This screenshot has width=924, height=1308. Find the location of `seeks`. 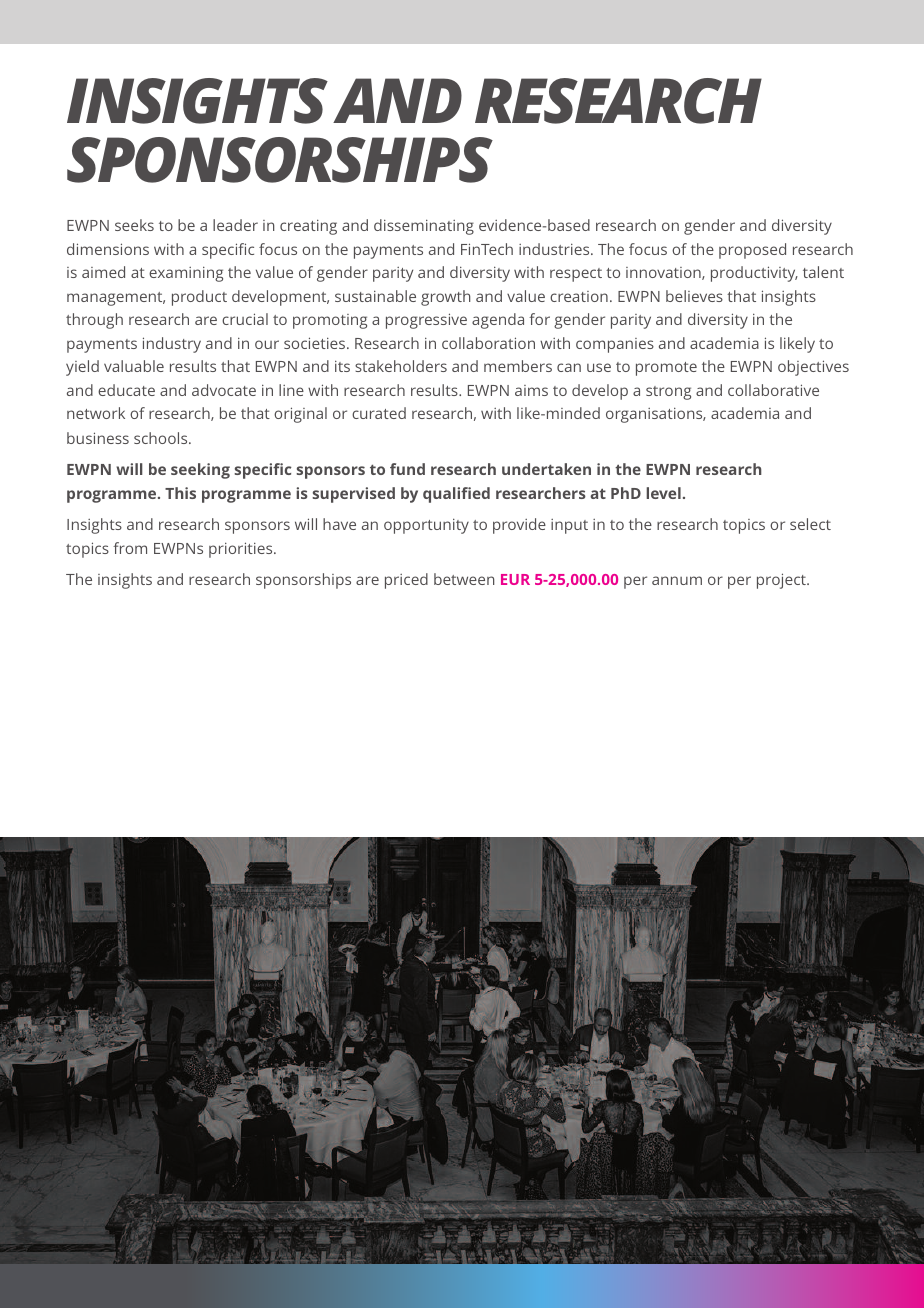

seeks is located at coordinates (134, 225).
